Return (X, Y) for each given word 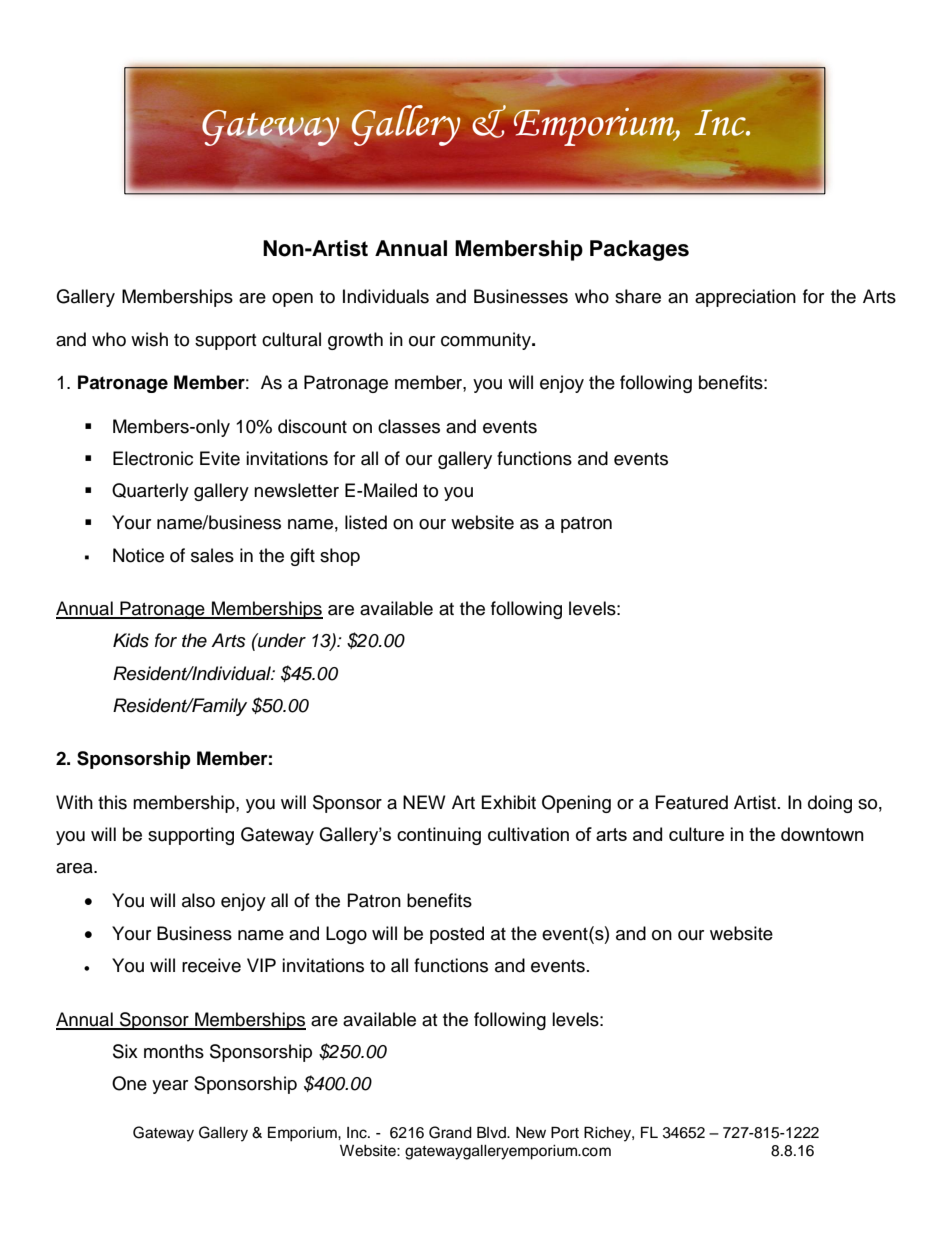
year (170, 1087)
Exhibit (509, 802)
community (487, 341)
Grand (450, 1132)
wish (149, 339)
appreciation (745, 298)
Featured (692, 802)
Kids (131, 640)
